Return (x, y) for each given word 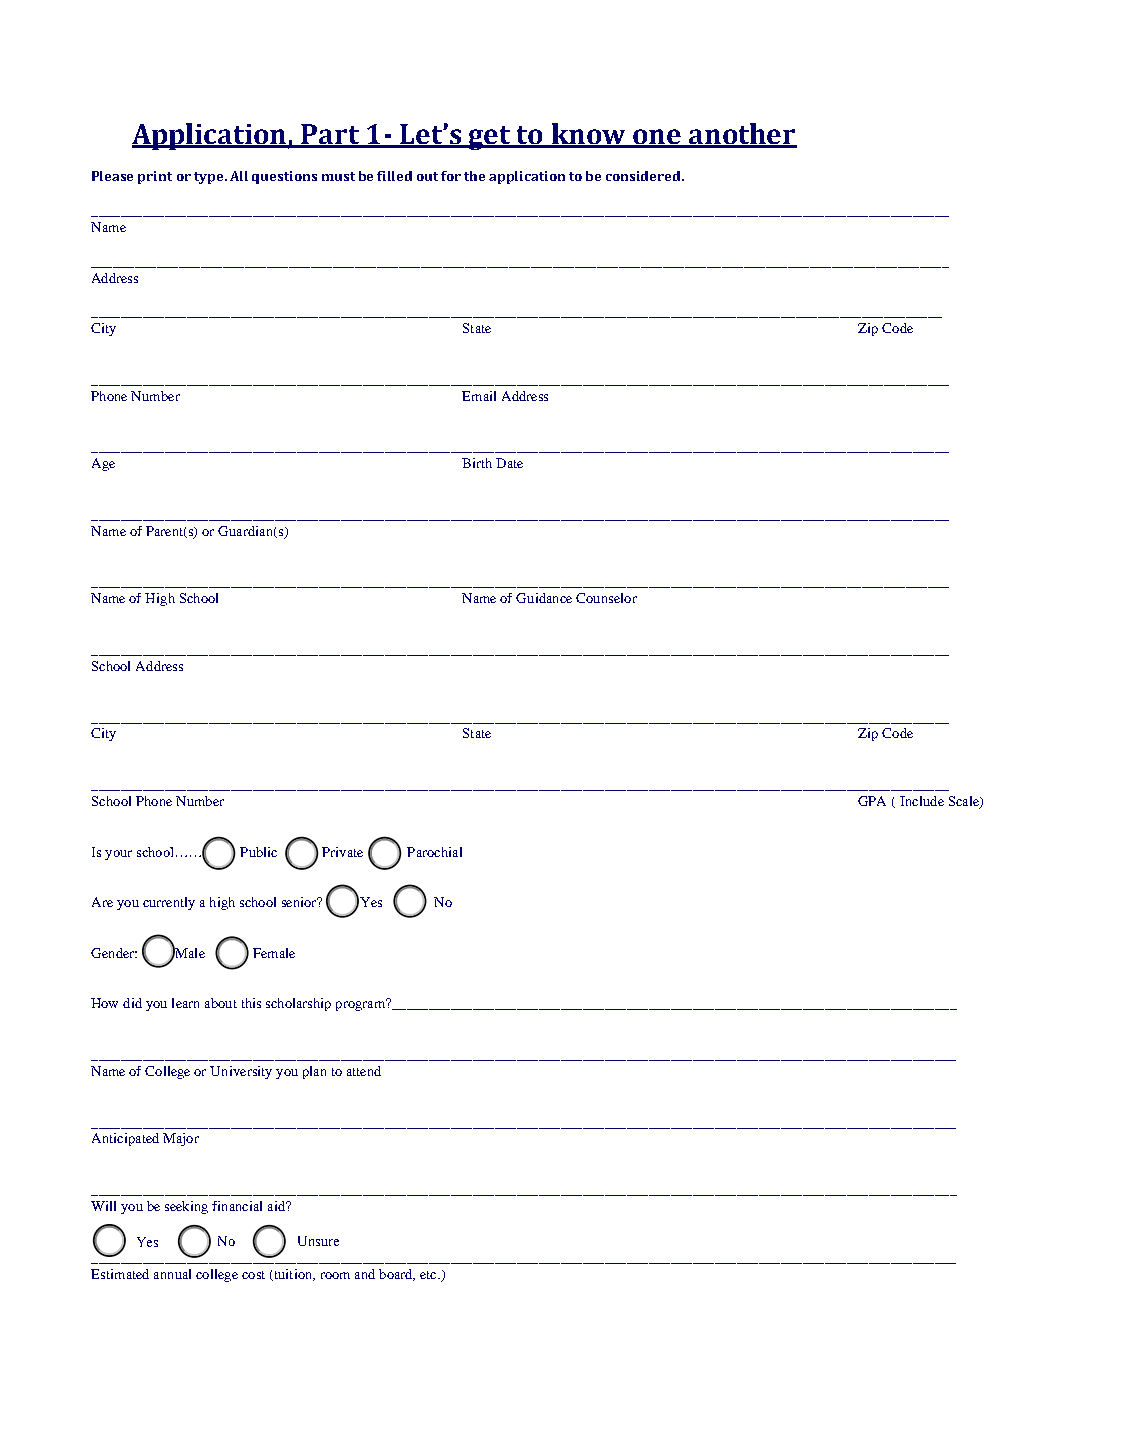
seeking (186, 1207)
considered (644, 176)
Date (509, 463)
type (210, 178)
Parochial (434, 852)
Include (922, 801)
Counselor (606, 598)
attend (364, 1071)
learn (185, 1003)
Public (258, 852)
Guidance (544, 598)
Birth (477, 463)
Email (479, 396)
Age (103, 464)
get (490, 138)
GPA (872, 801)
